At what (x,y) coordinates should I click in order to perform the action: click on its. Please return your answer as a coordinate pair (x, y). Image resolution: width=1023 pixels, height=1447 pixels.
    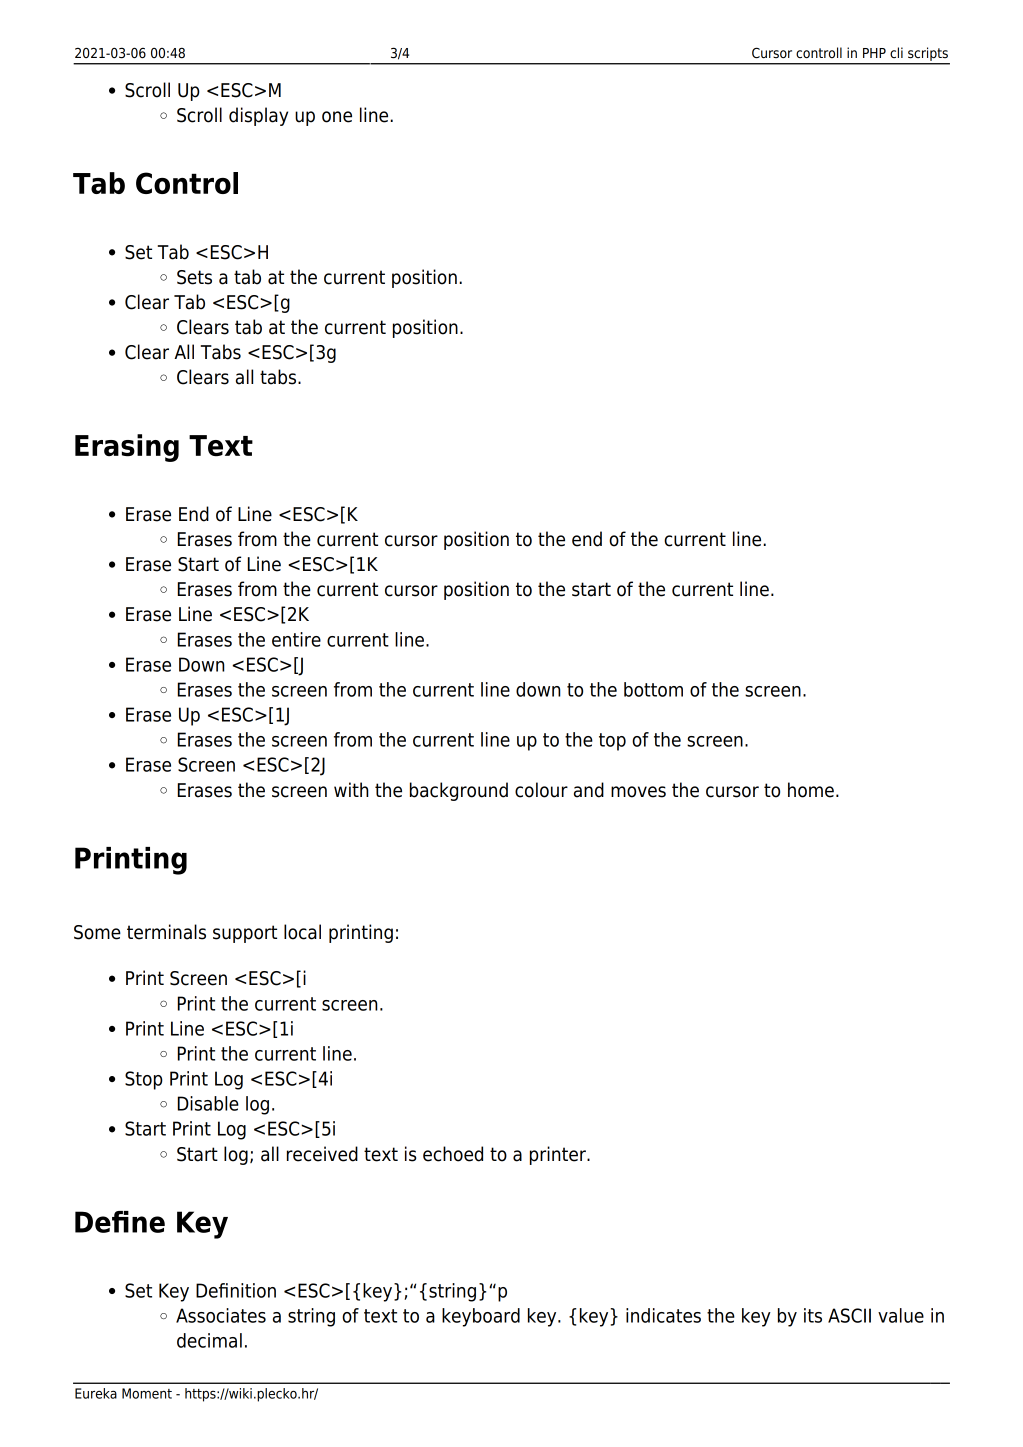
    Looking at the image, I should click on (813, 1315).
